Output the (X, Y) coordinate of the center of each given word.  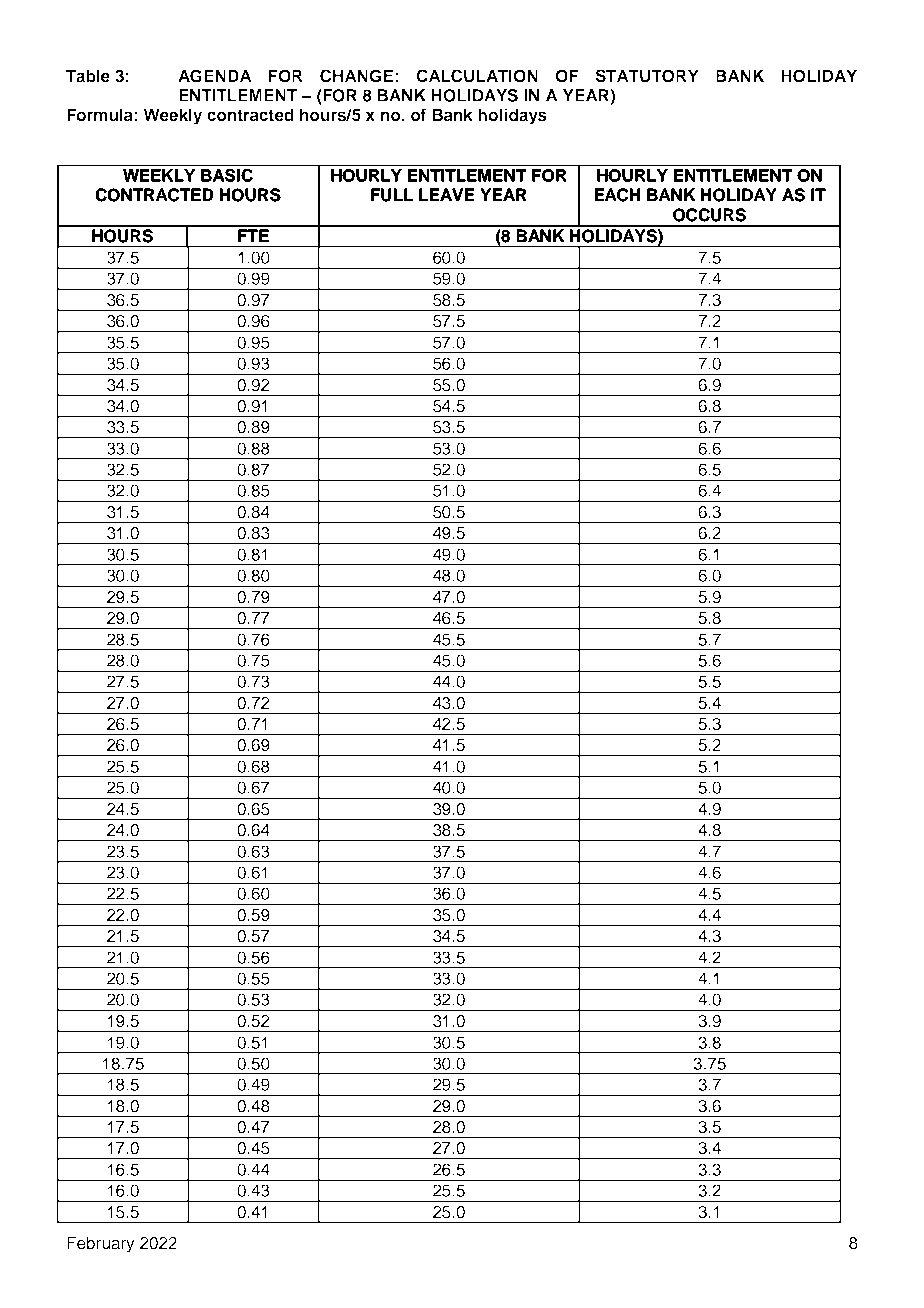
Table (88, 75)
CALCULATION (477, 76)
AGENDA (215, 76)
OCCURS (709, 215)
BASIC (227, 175)
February (101, 1244)
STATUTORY (647, 76)
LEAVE (446, 194)
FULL (392, 195)
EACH (617, 195)
